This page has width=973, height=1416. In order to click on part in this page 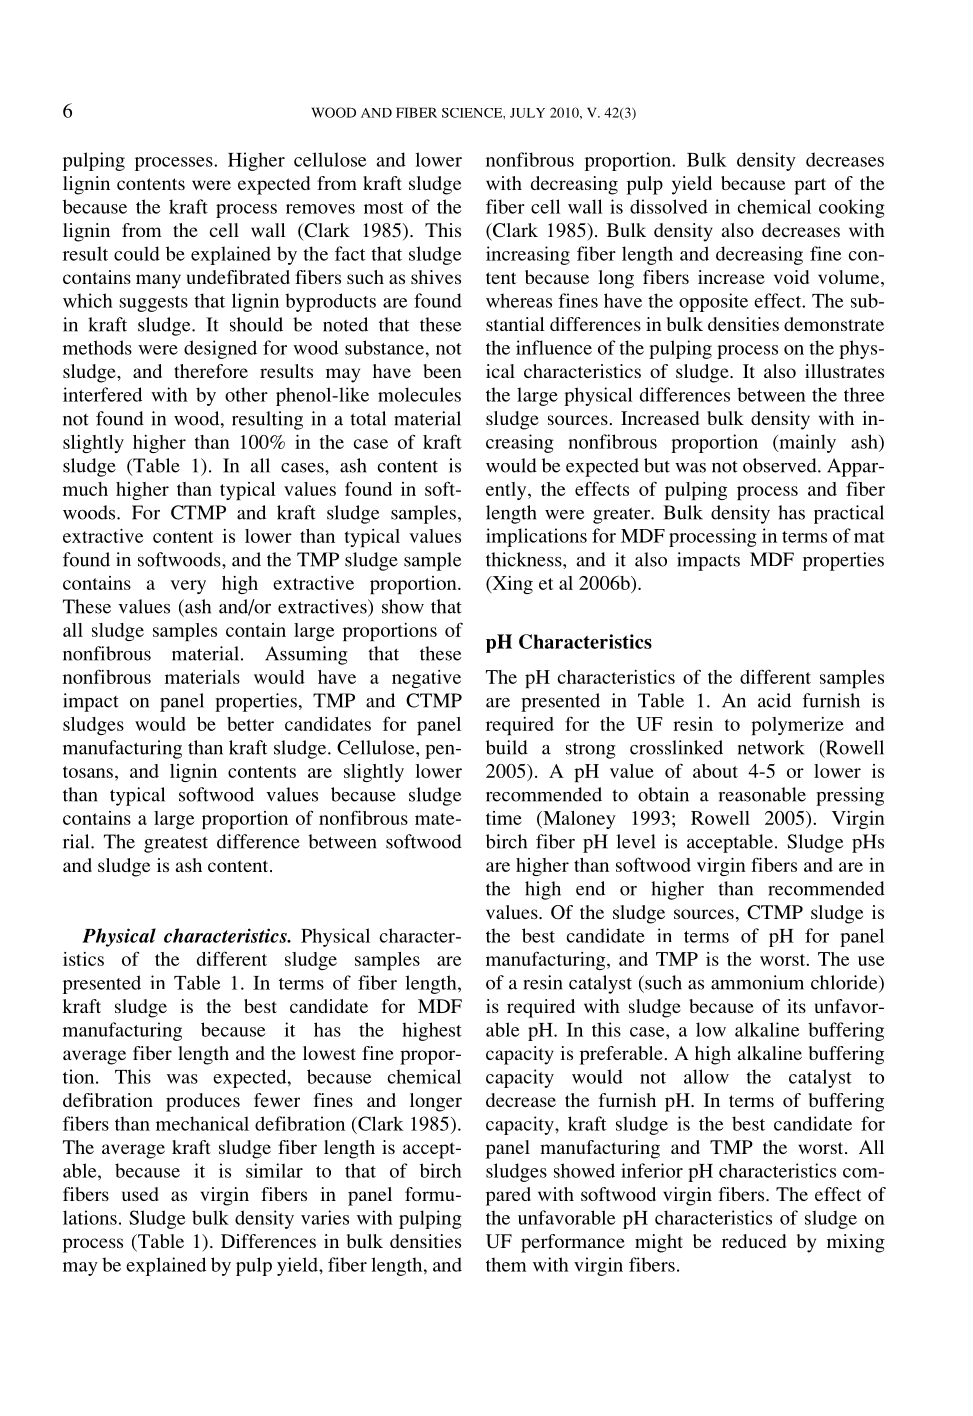, I will do `click(810, 186)`.
